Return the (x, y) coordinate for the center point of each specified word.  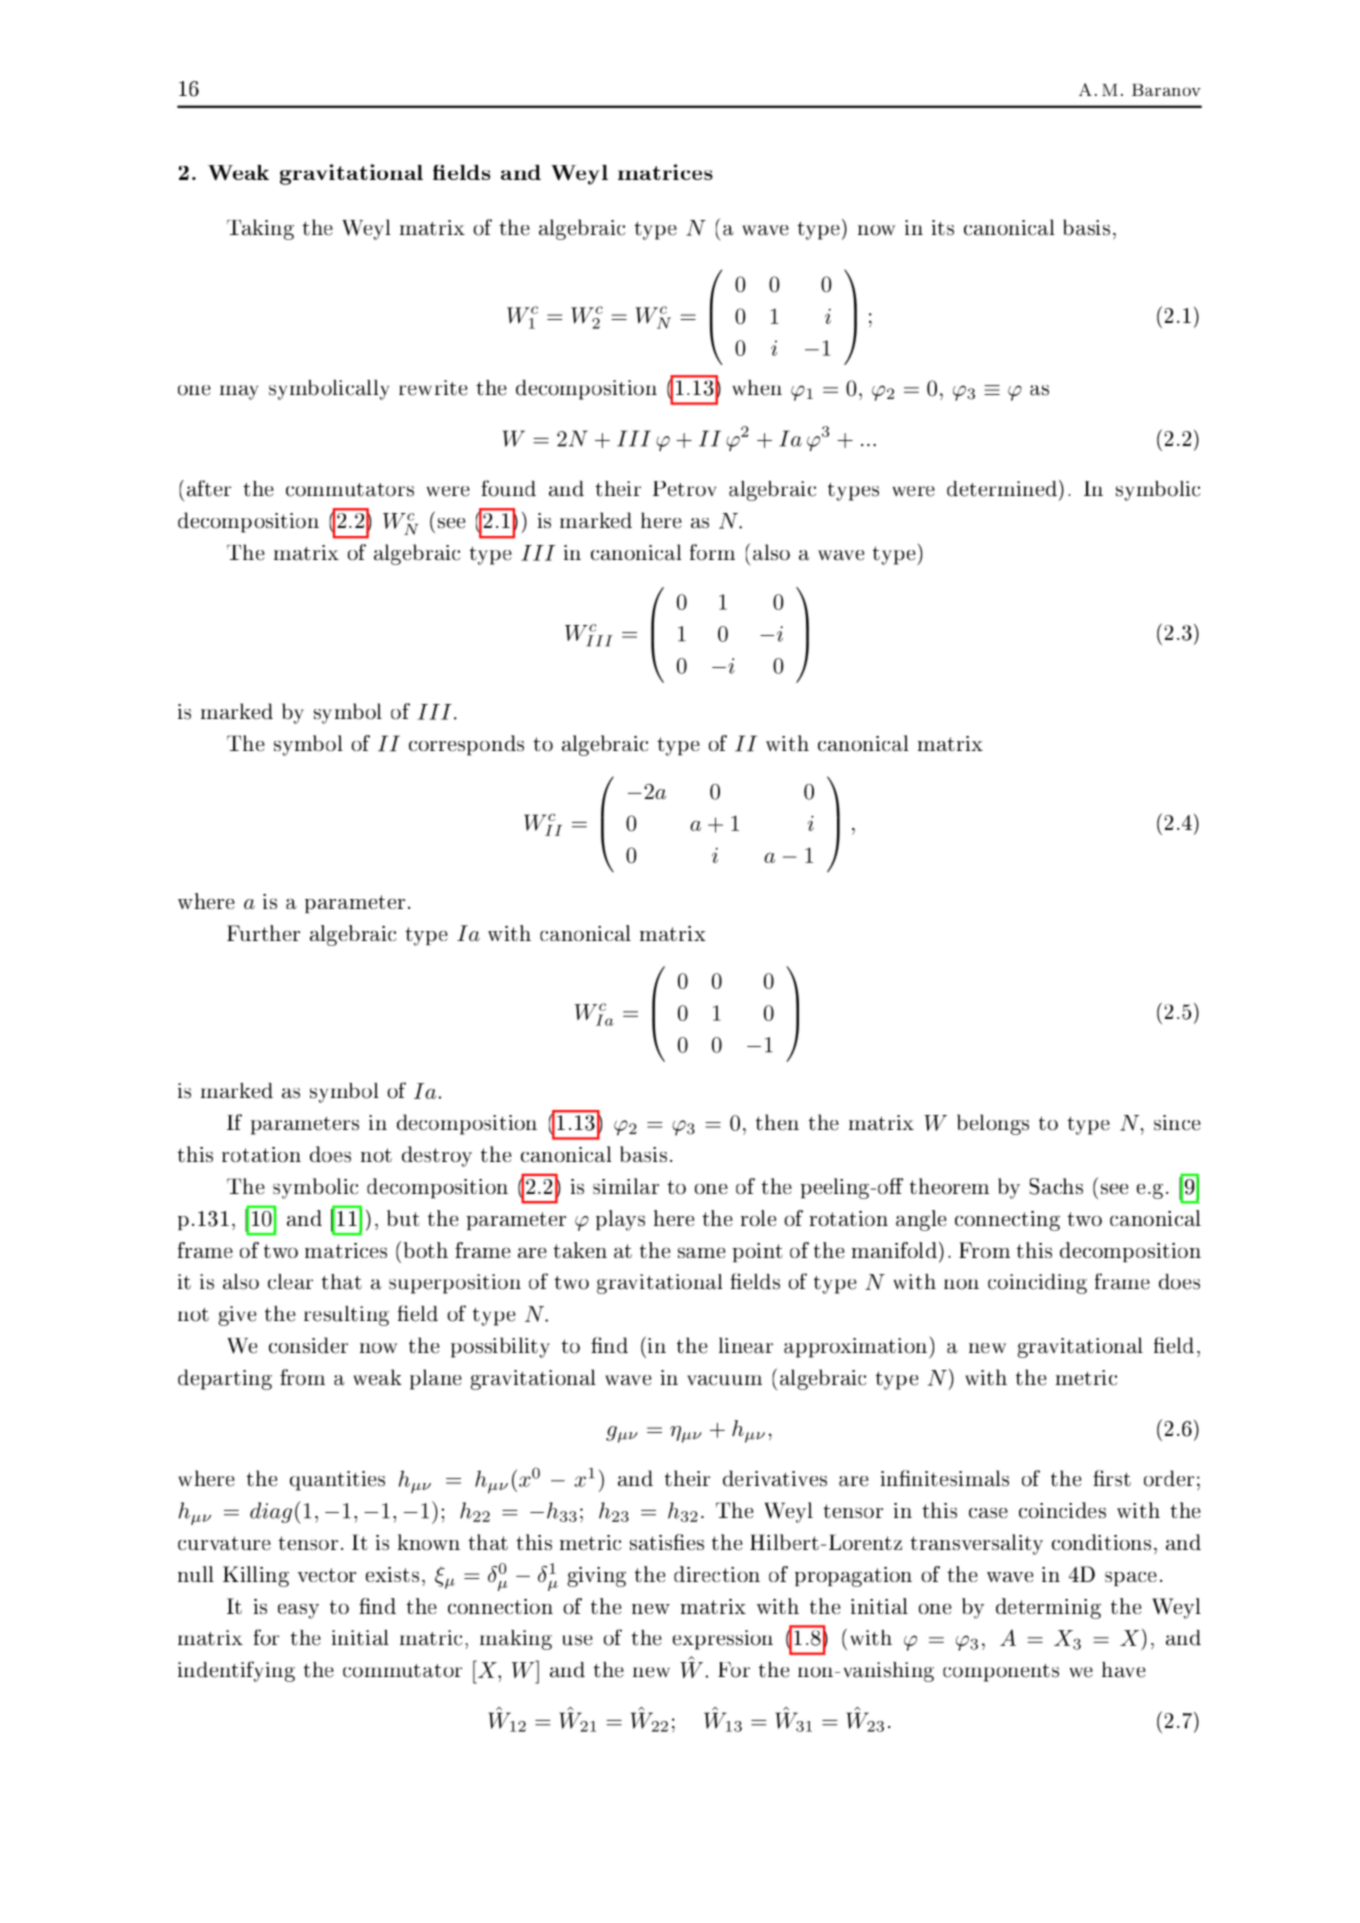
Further (263, 933)
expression (723, 1640)
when (757, 388)
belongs (993, 1124)
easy (298, 1611)
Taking (260, 229)
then (777, 1122)
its (943, 228)
